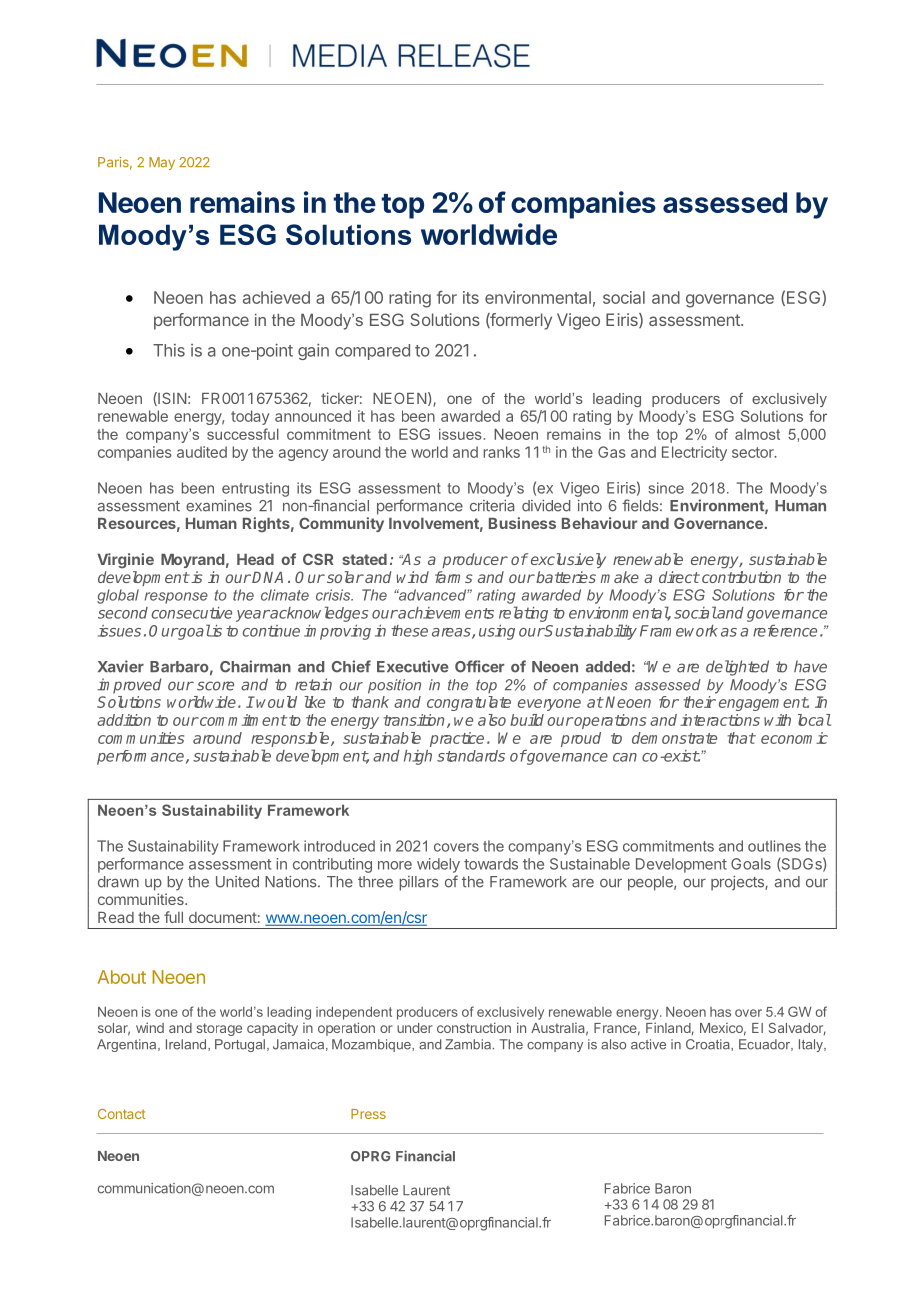 This screenshot has height=1309, width=924. What do you see at coordinates (276, 297) in the screenshot?
I see `achieved` at bounding box center [276, 297].
